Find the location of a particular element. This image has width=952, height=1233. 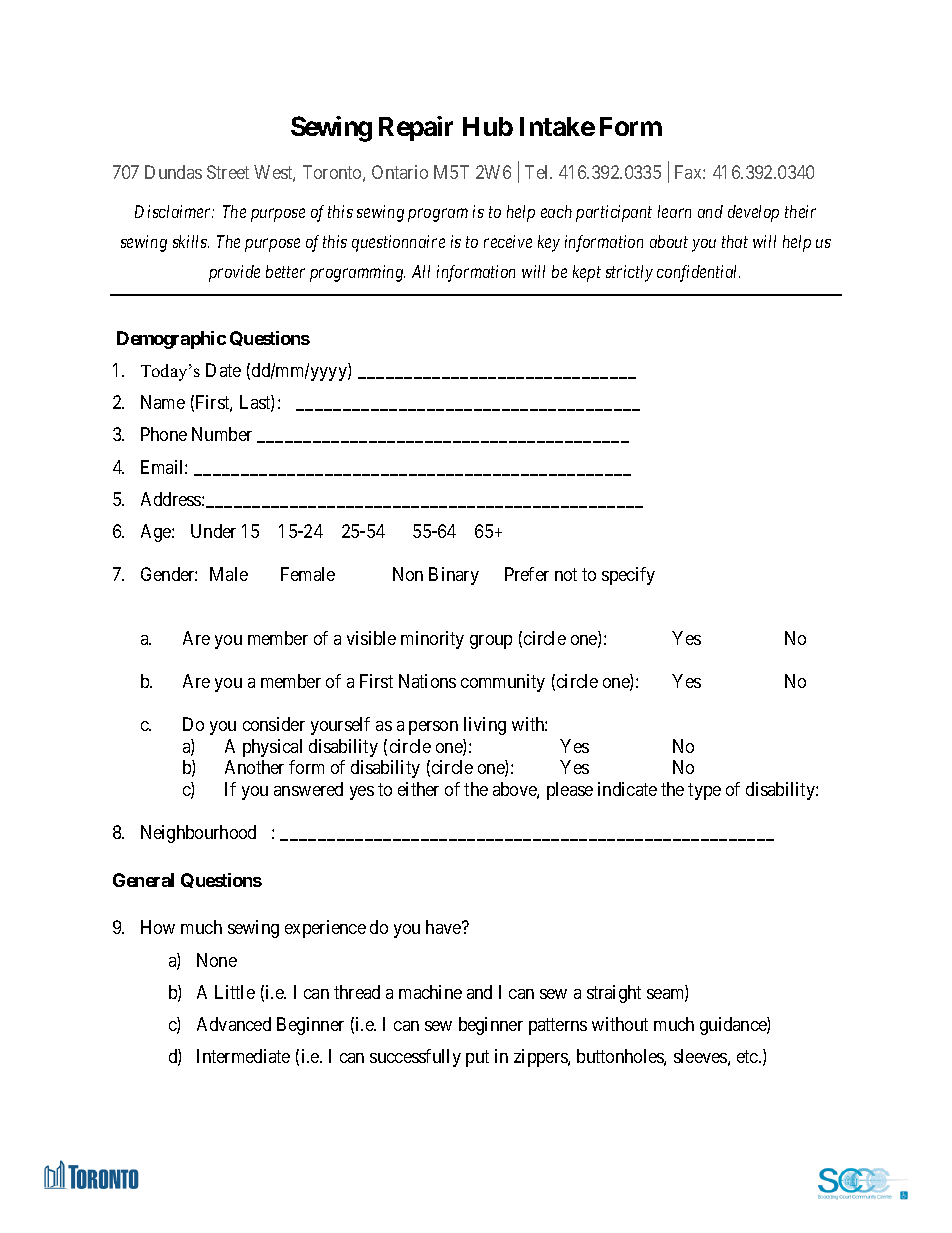

put is located at coordinates (477, 1059).
